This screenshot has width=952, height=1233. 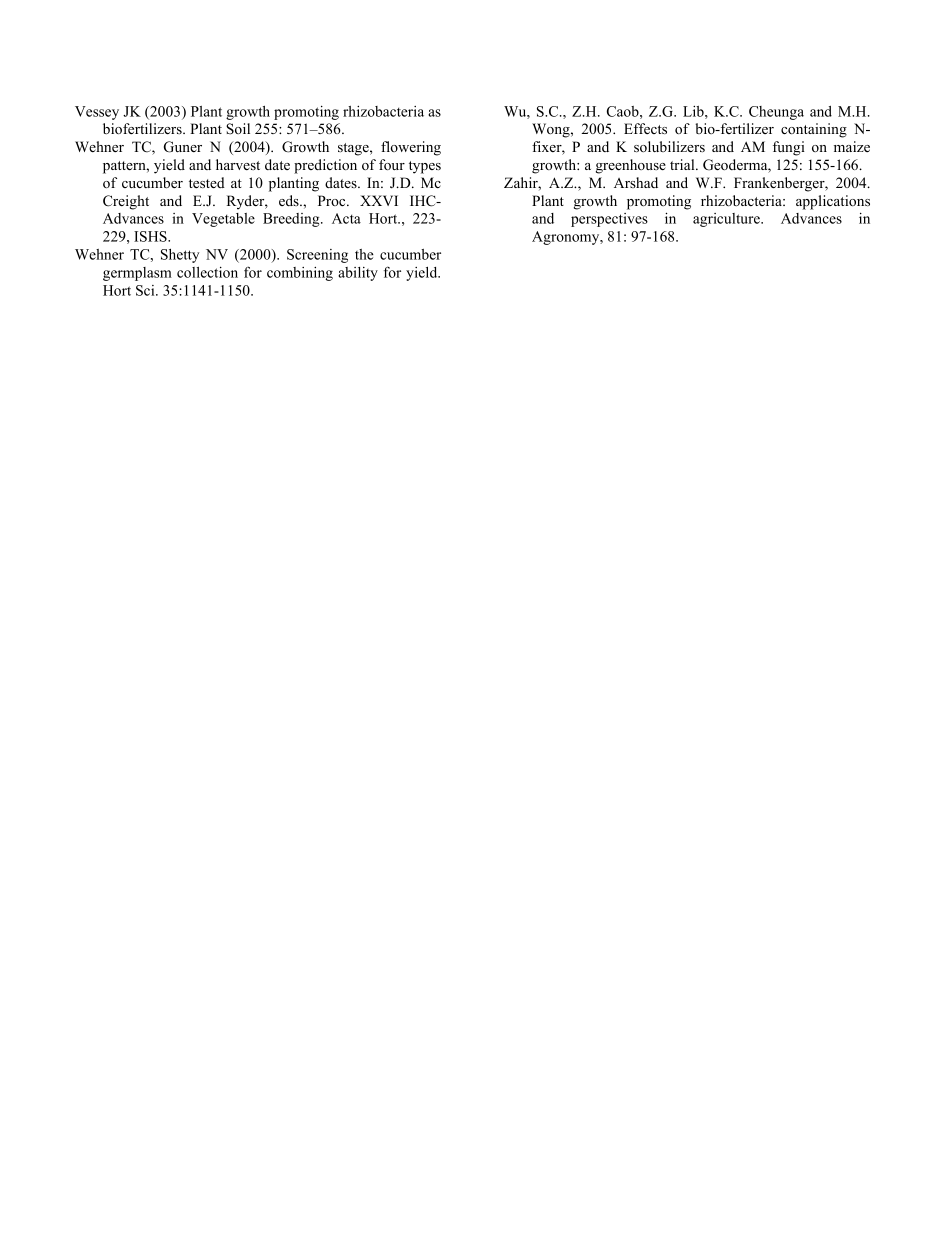 What do you see at coordinates (358, 274) in the screenshot?
I see `ability` at bounding box center [358, 274].
